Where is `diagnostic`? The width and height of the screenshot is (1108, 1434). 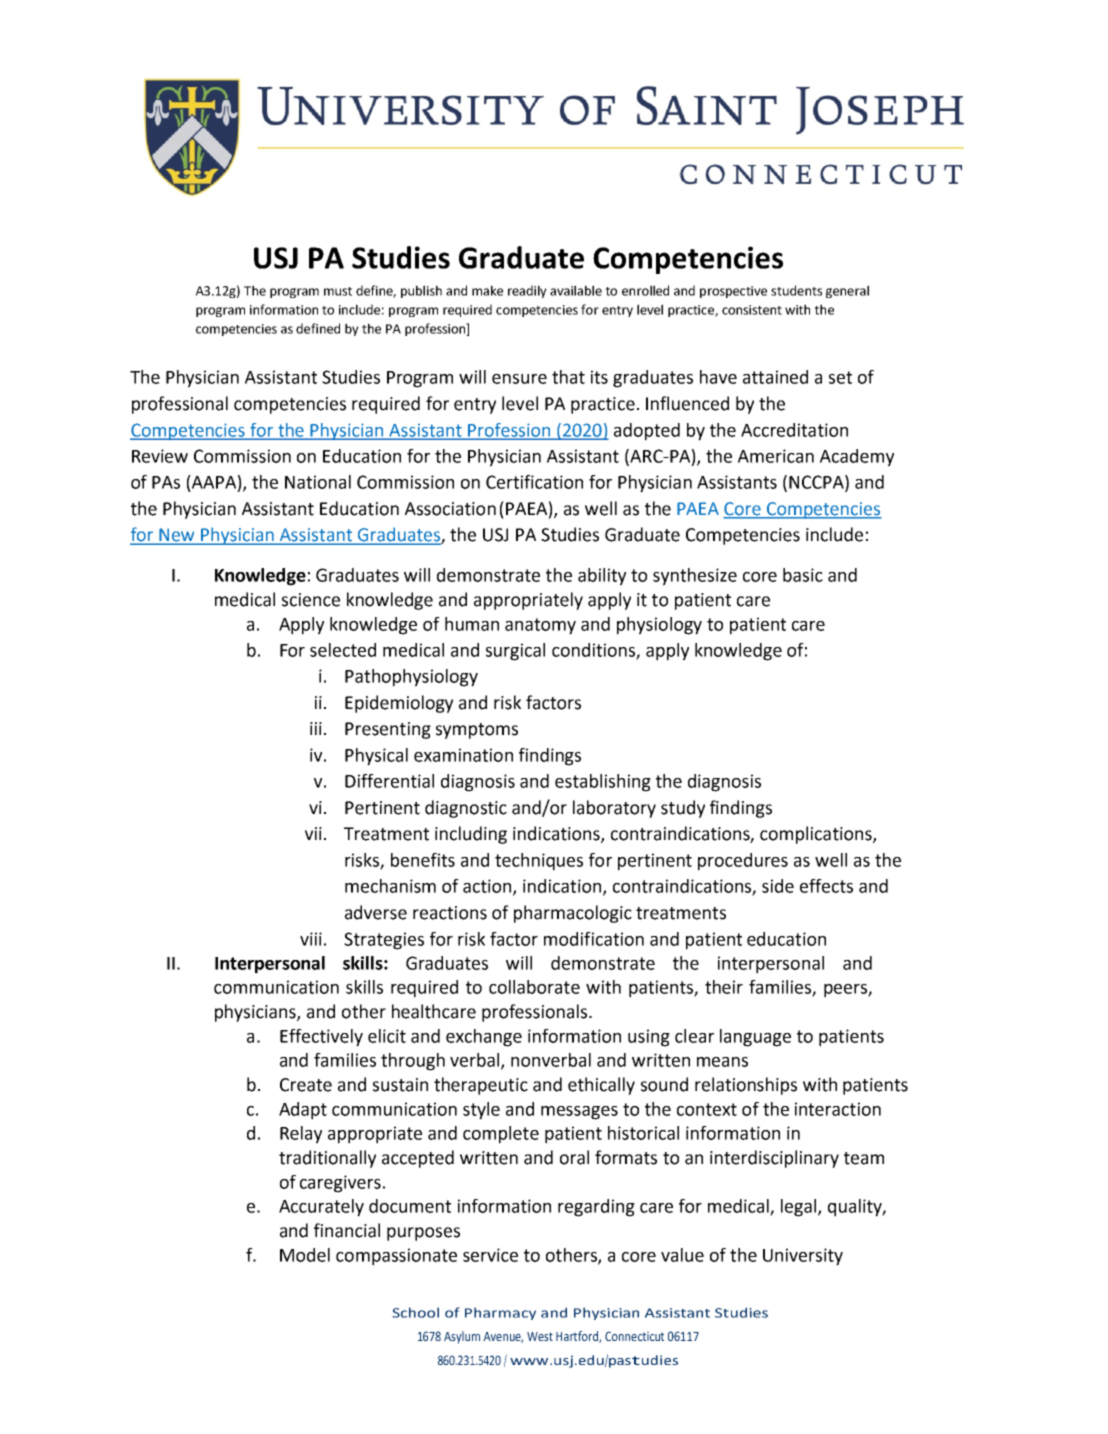
diagnostic is located at coordinates (466, 809).
